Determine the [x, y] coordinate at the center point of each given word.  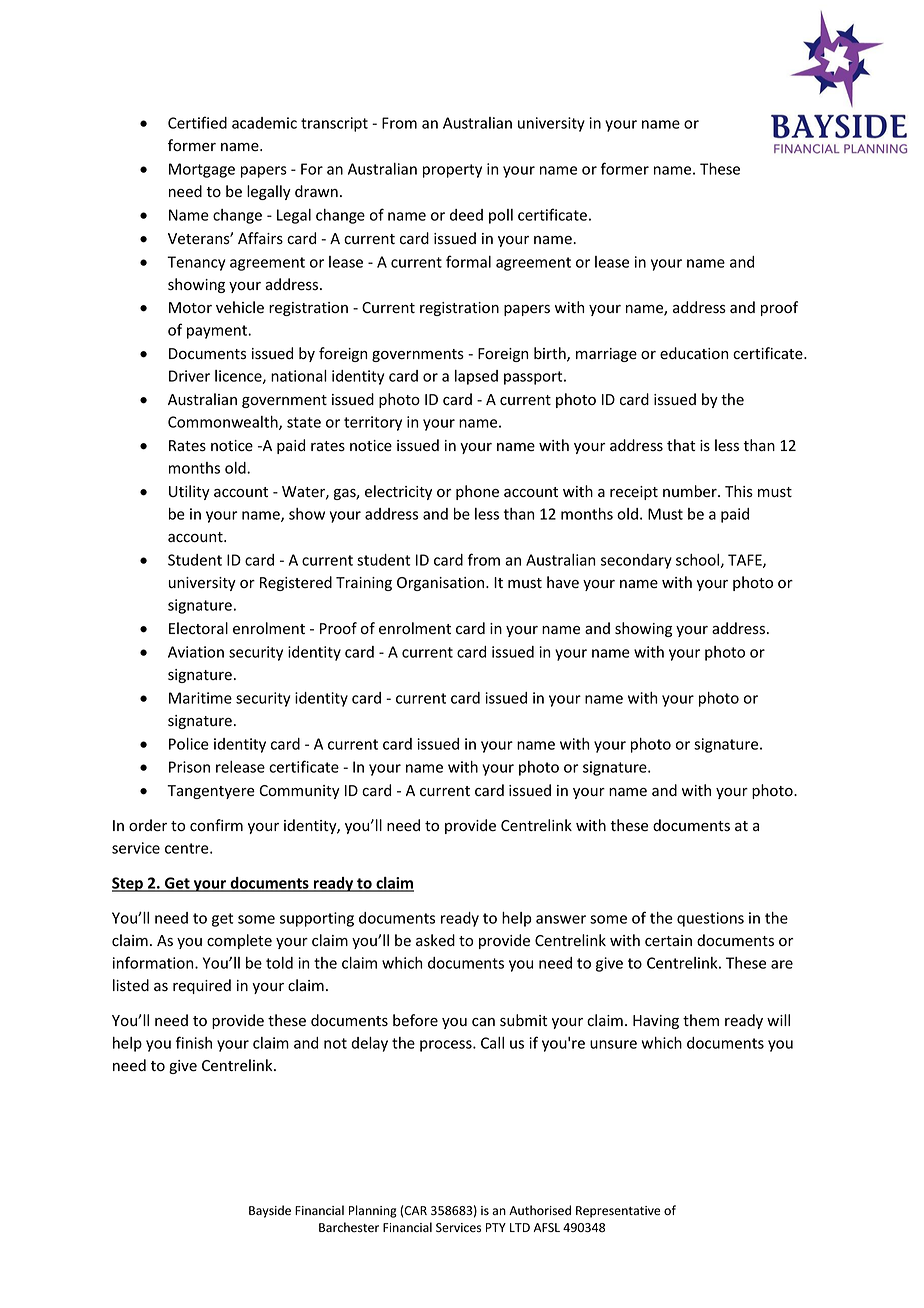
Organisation [442, 584]
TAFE [746, 561]
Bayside [270, 1211]
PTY [496, 1227]
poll [501, 216]
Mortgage [202, 170]
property [452, 171]
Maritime [200, 698]
